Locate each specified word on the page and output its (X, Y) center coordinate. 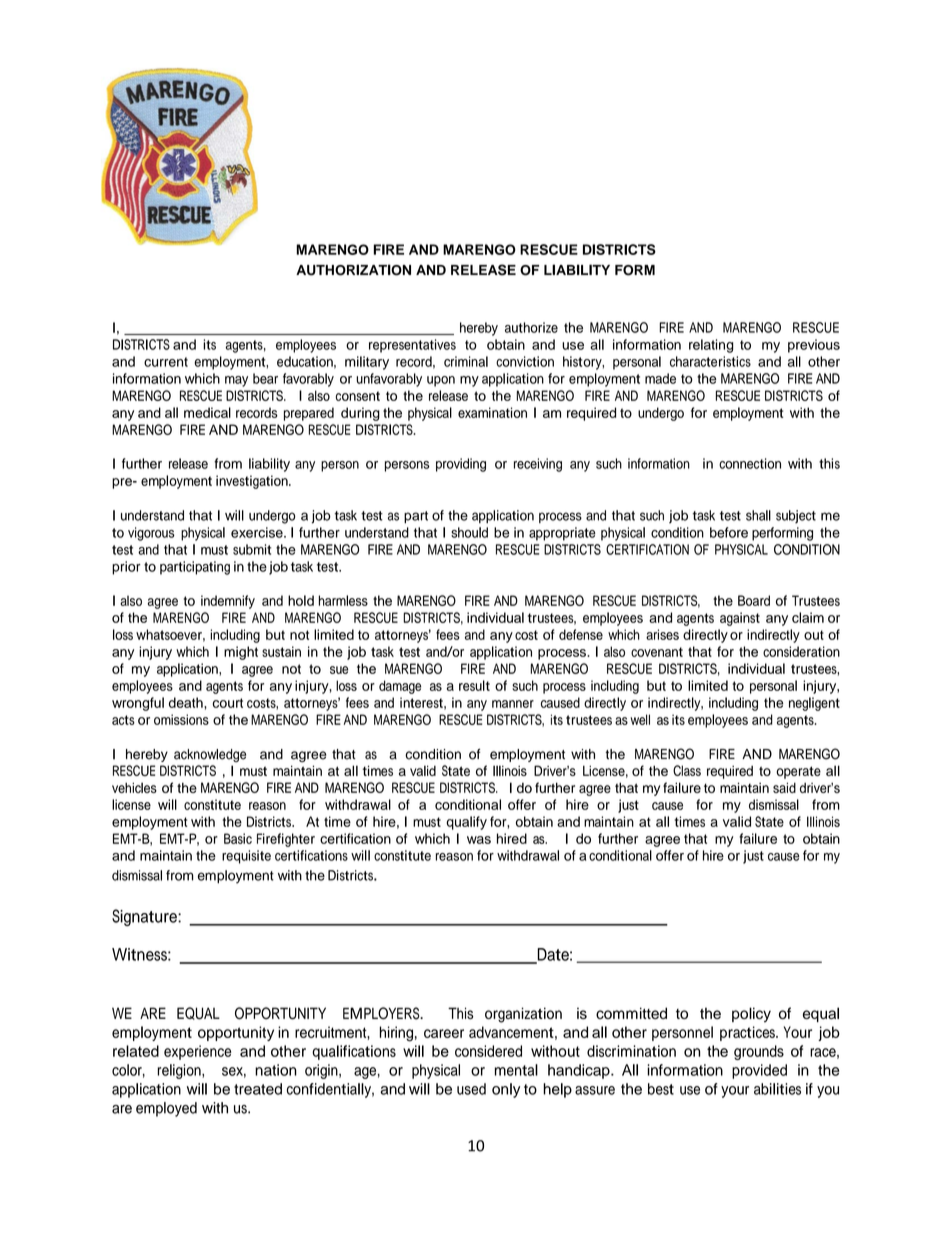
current (166, 362)
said (784, 787)
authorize (531, 327)
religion (180, 1071)
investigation (253, 482)
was (479, 840)
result (474, 685)
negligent (814, 704)
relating (711, 346)
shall (758, 515)
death (187, 702)
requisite (246, 857)
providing (461, 465)
